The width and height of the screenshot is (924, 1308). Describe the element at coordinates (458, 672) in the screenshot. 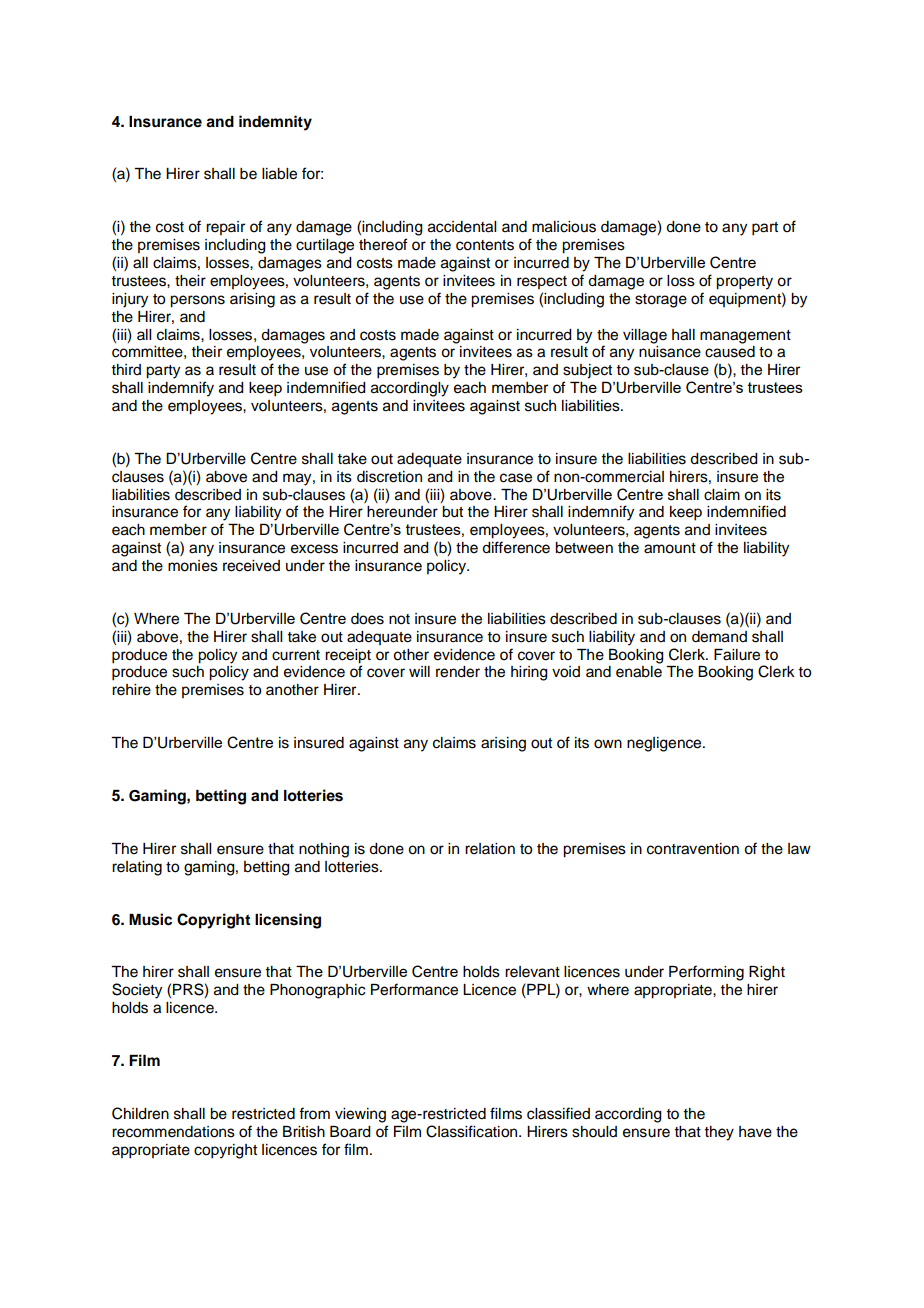

I see `render` at that location.
